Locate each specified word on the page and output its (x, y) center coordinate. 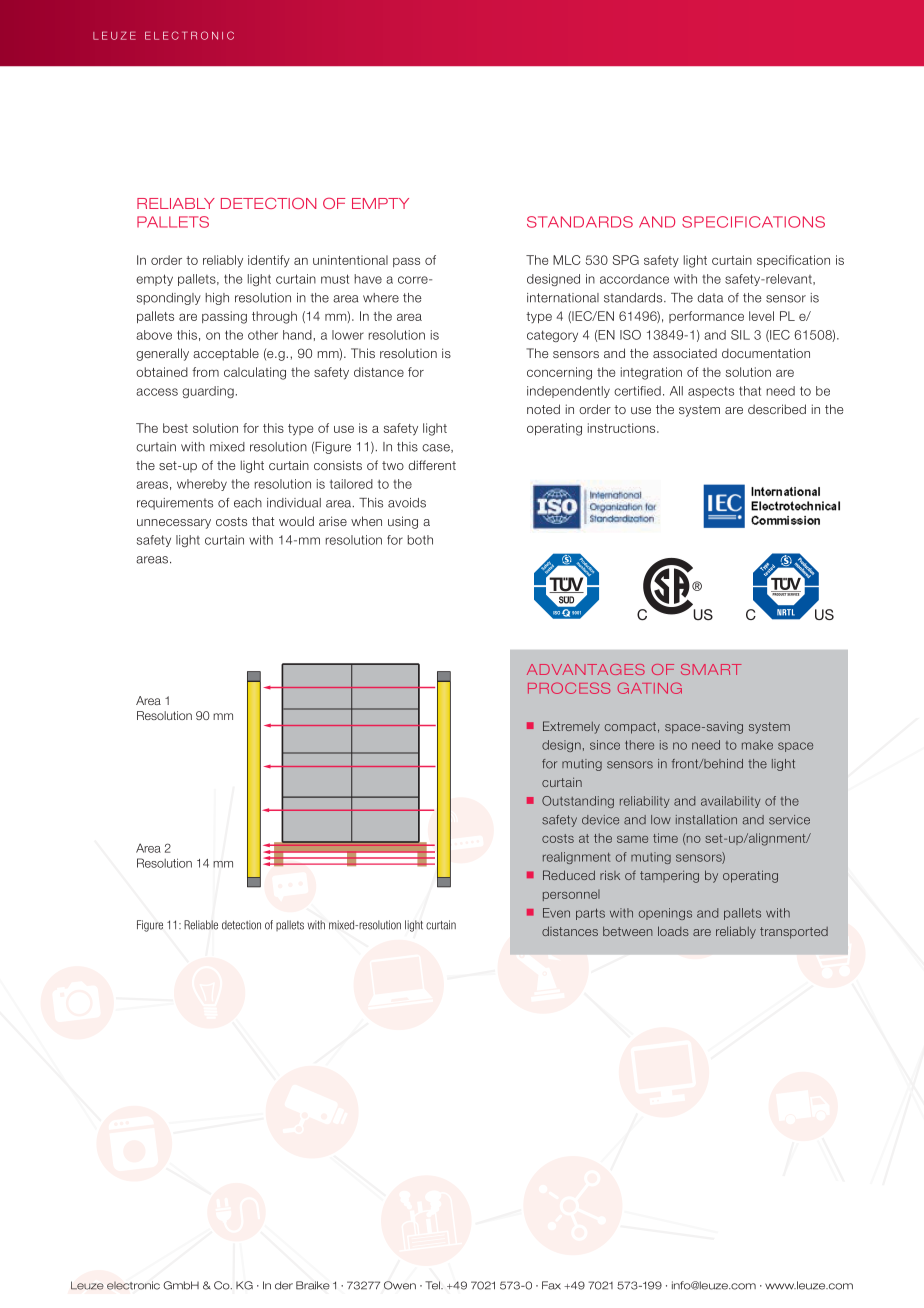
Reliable (201, 925)
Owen (400, 1285)
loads (673, 931)
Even (556, 913)
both (420, 540)
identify (269, 261)
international (563, 298)
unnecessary (174, 524)
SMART (711, 669)
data (710, 298)
